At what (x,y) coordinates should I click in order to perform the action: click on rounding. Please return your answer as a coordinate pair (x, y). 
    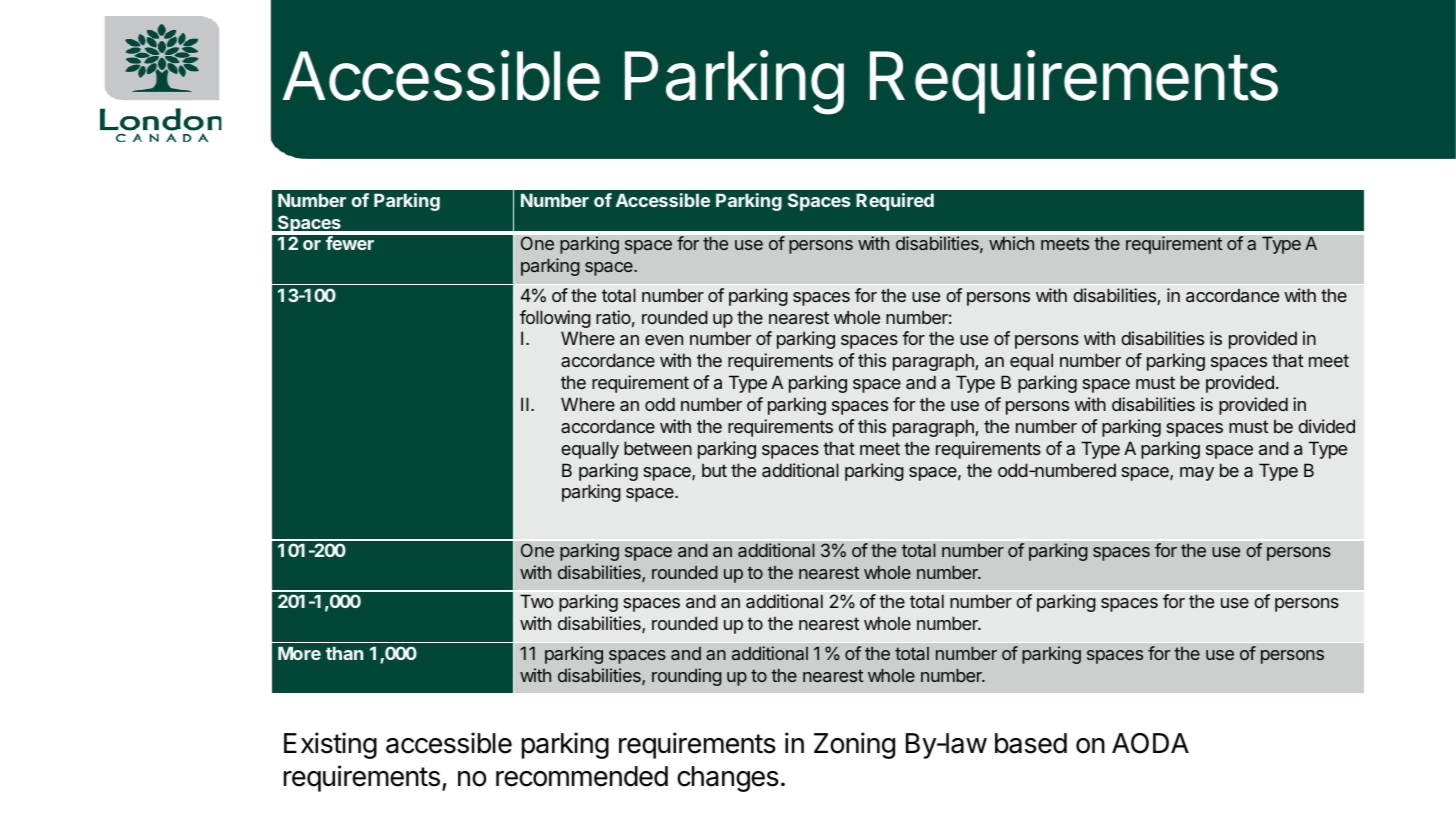
    Looking at the image, I should click on (687, 677).
